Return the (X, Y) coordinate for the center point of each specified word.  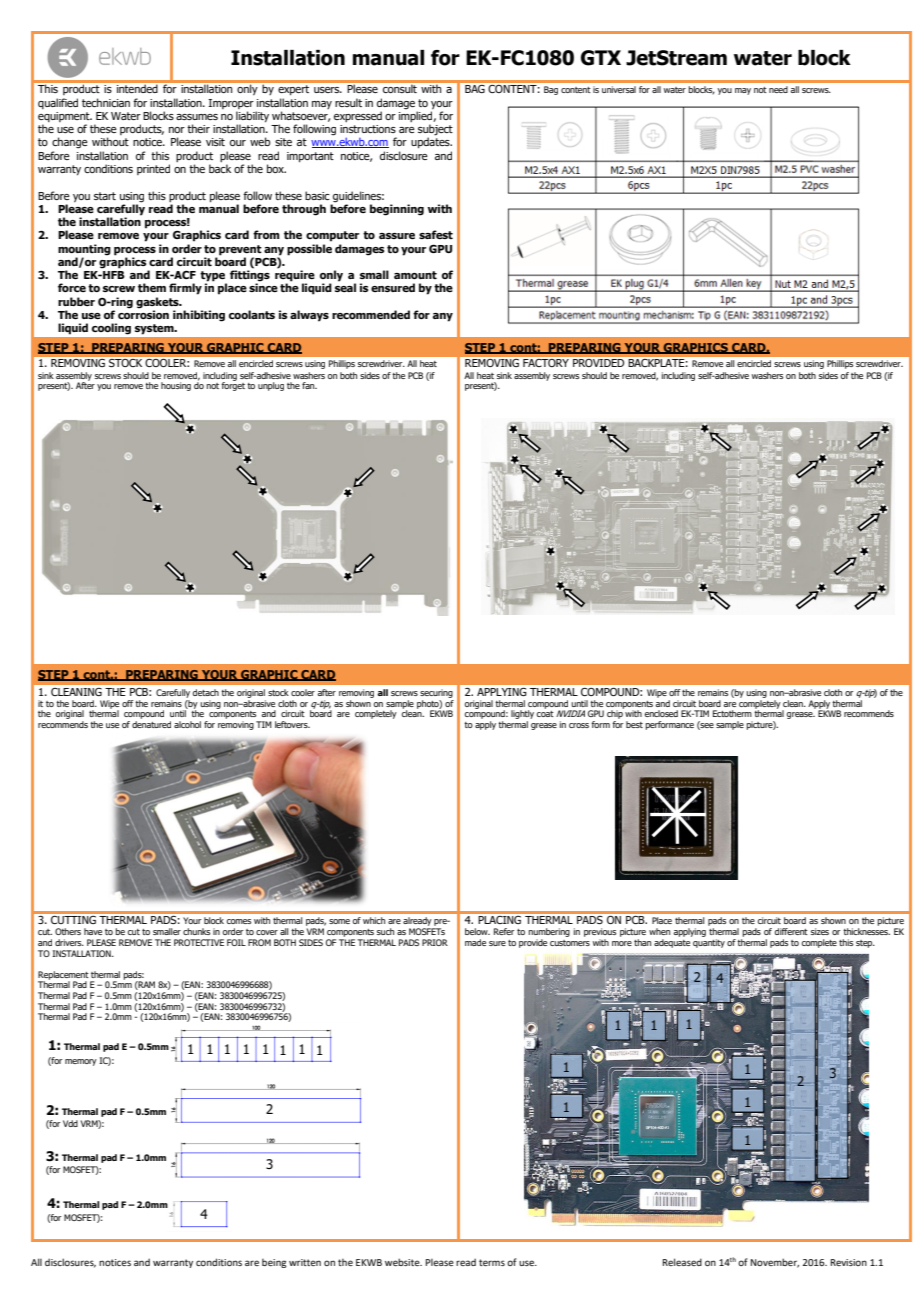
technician (106, 102)
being (274, 1263)
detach (206, 692)
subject (435, 131)
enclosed (661, 713)
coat (545, 714)
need (778, 89)
